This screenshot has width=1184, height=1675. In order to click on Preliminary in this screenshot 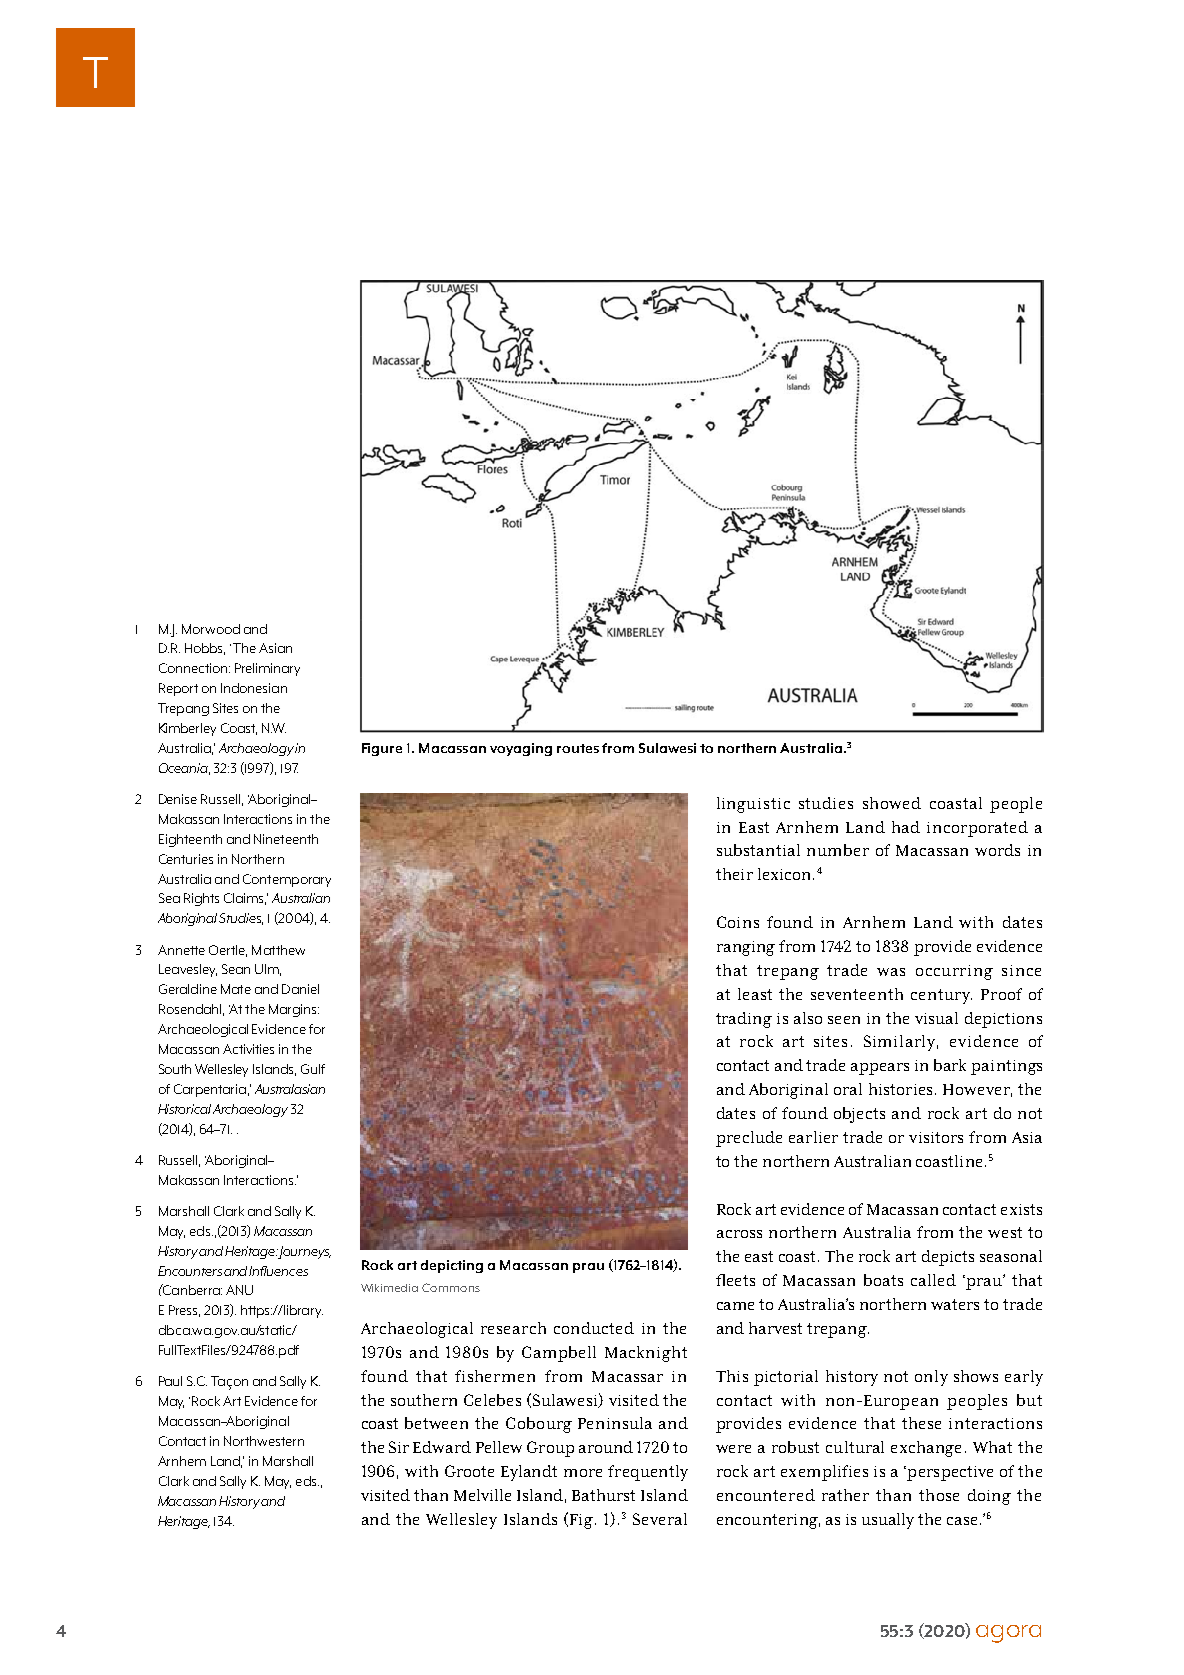, I will do `click(267, 669)`.
